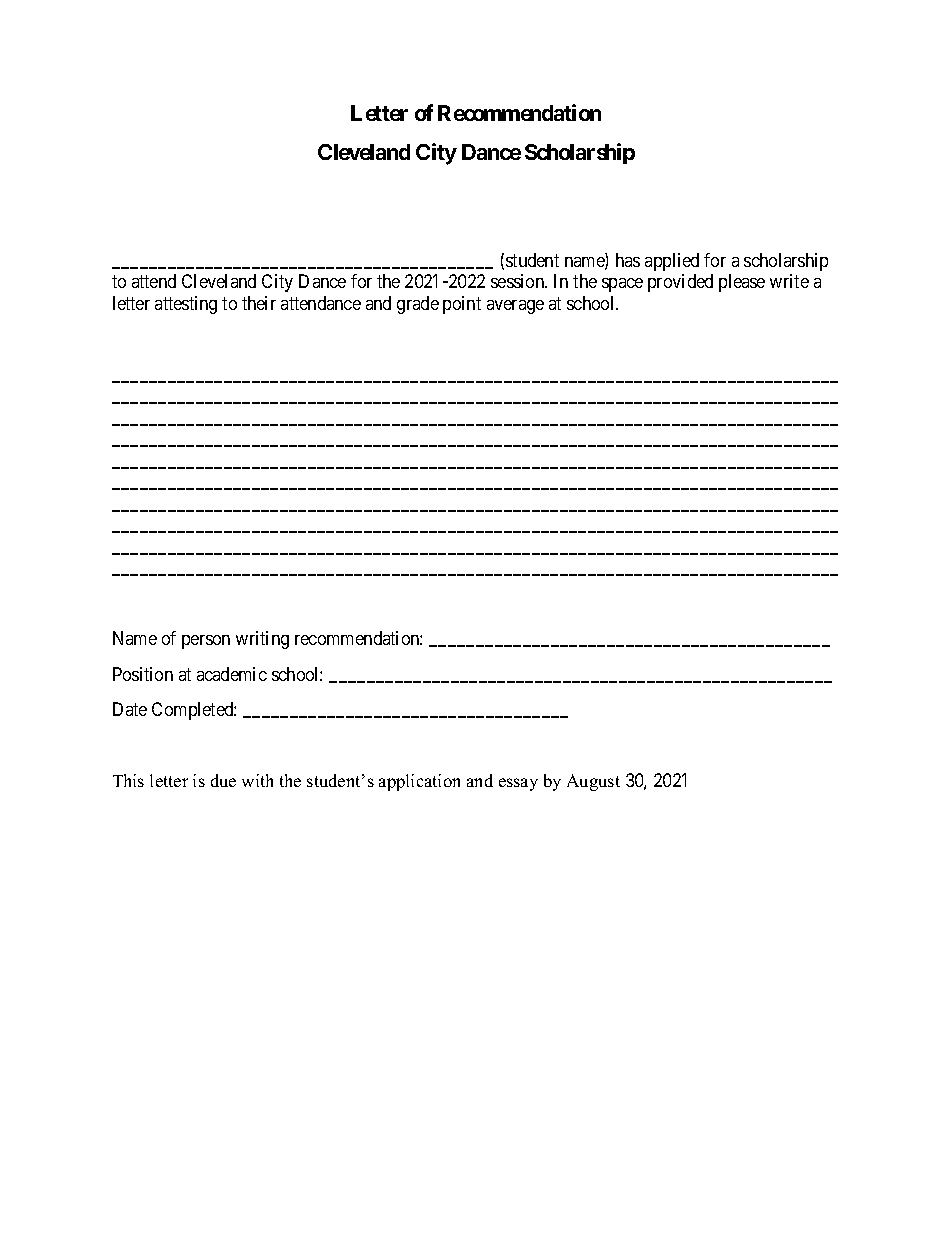 This page has width=952, height=1233. Describe the element at coordinates (206, 642) in the page. I see `person` at that location.
